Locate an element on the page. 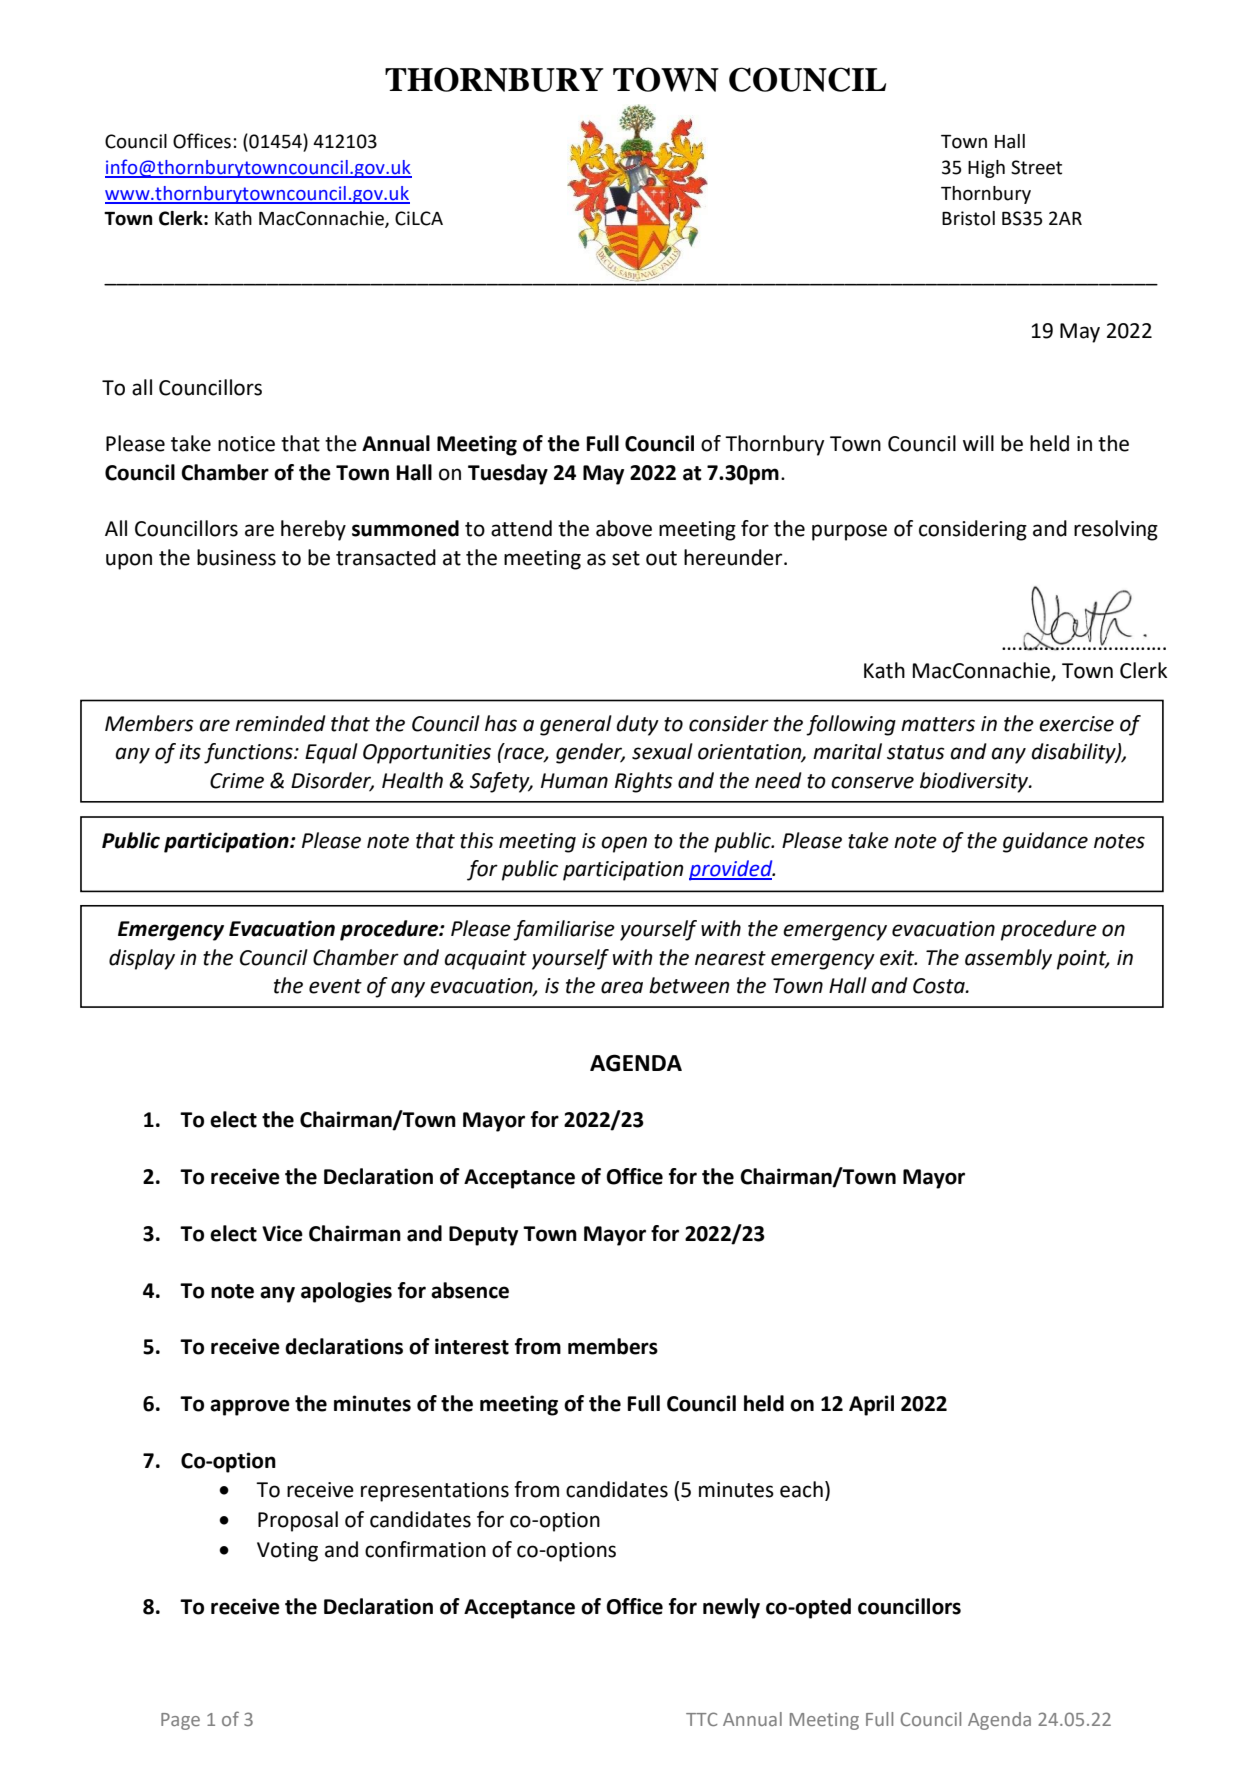 Image resolution: width=1257 pixels, height=1777 pixels. Page is located at coordinates (180, 1721).
